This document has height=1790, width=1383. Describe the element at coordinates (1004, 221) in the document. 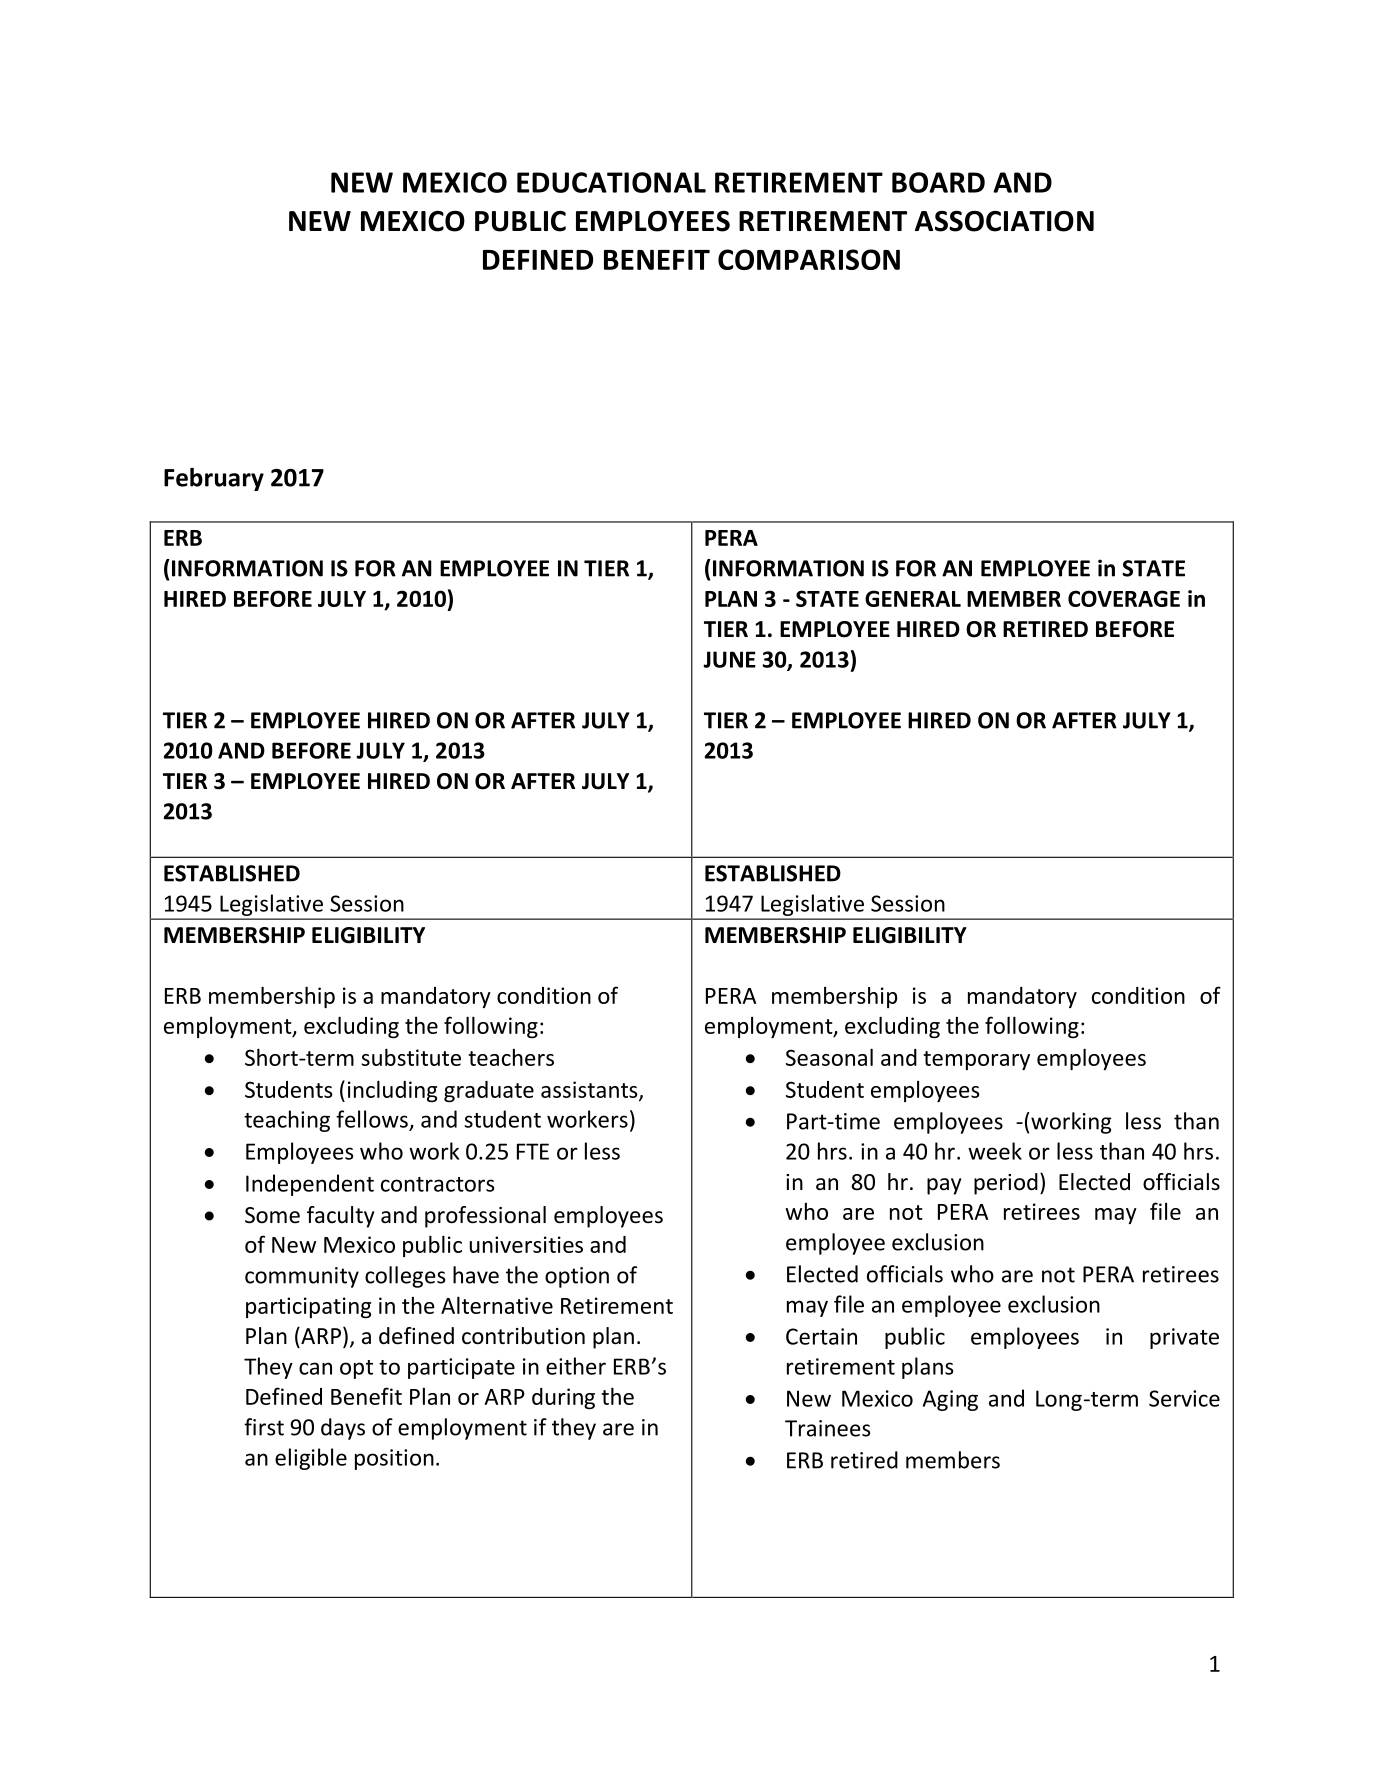

I see `ASSOCIATION` at that location.
